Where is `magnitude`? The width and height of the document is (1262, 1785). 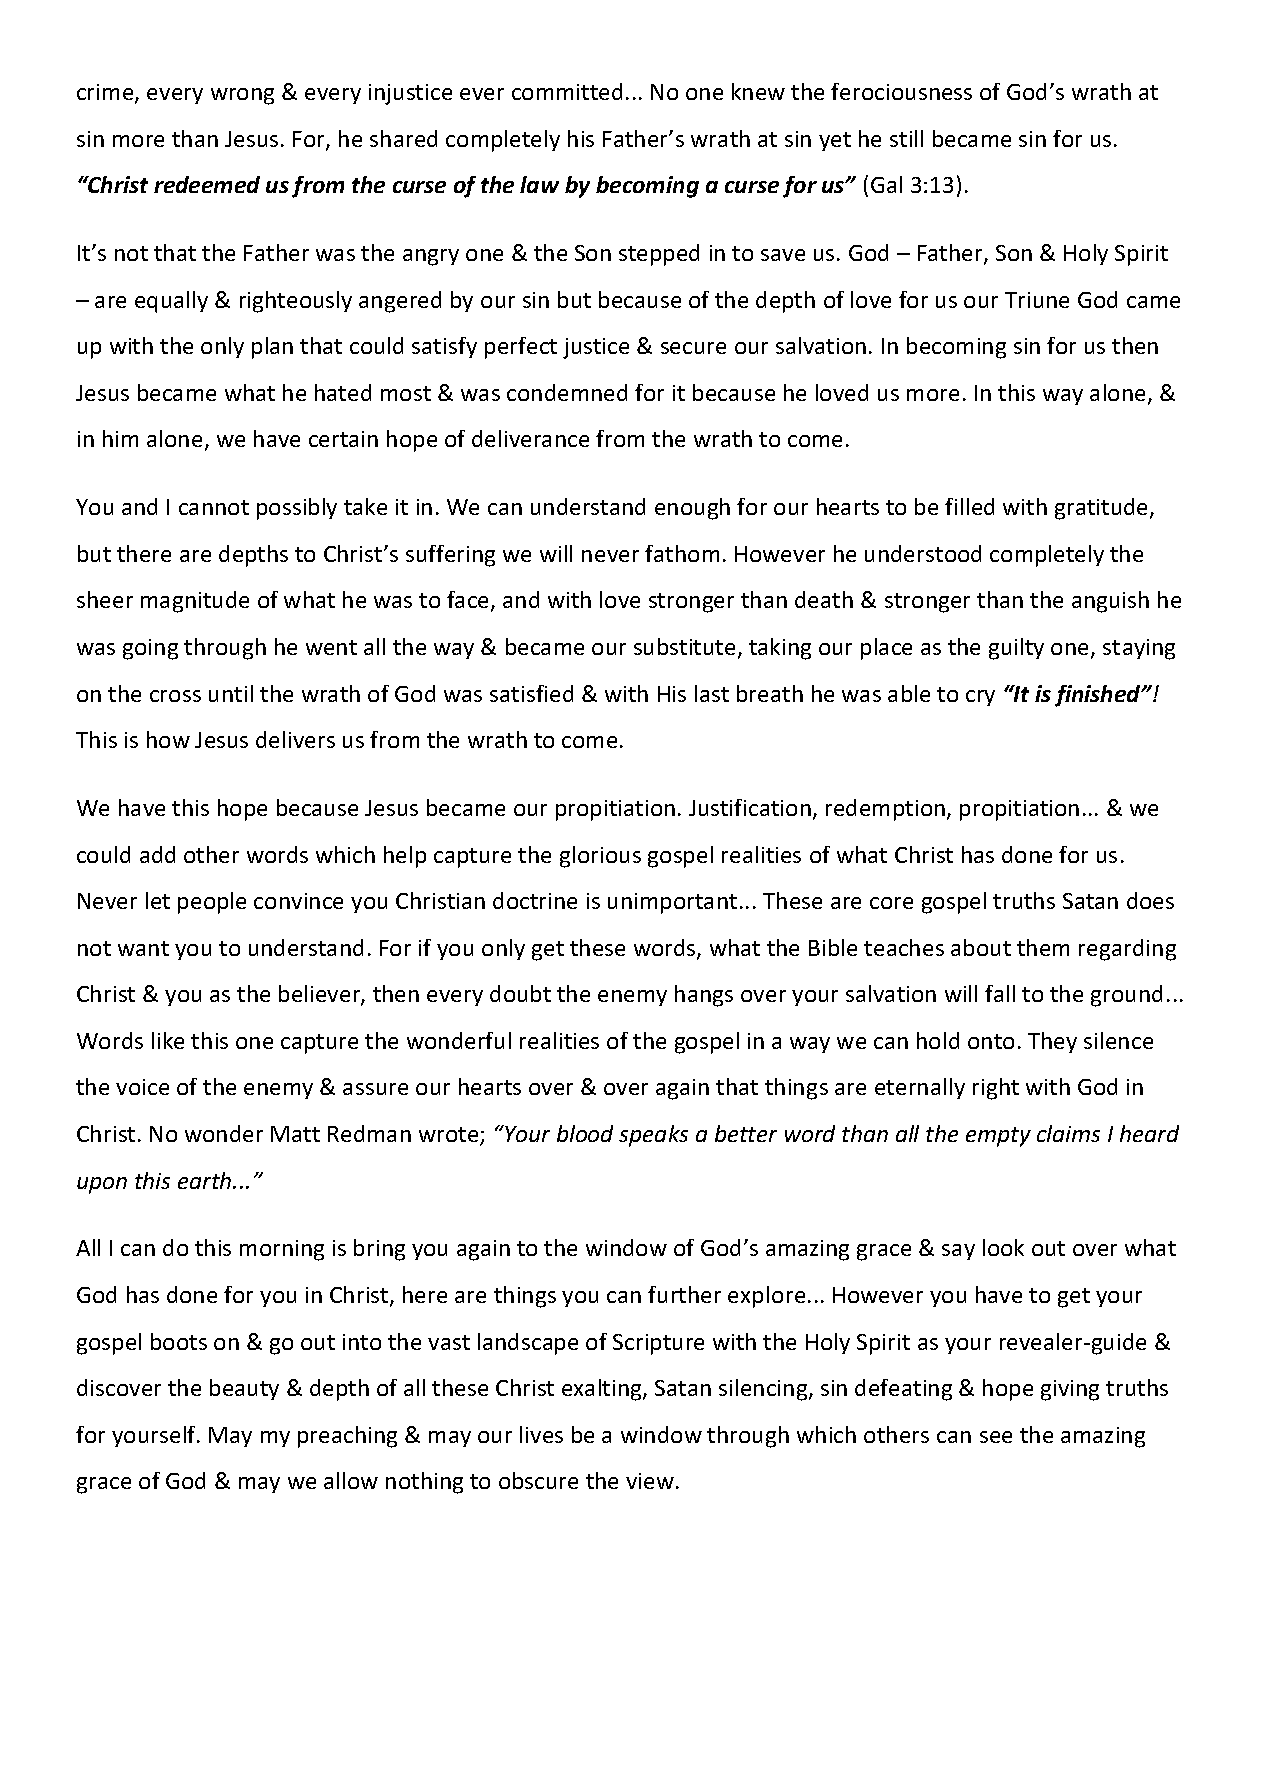 magnitude is located at coordinates (195, 602).
